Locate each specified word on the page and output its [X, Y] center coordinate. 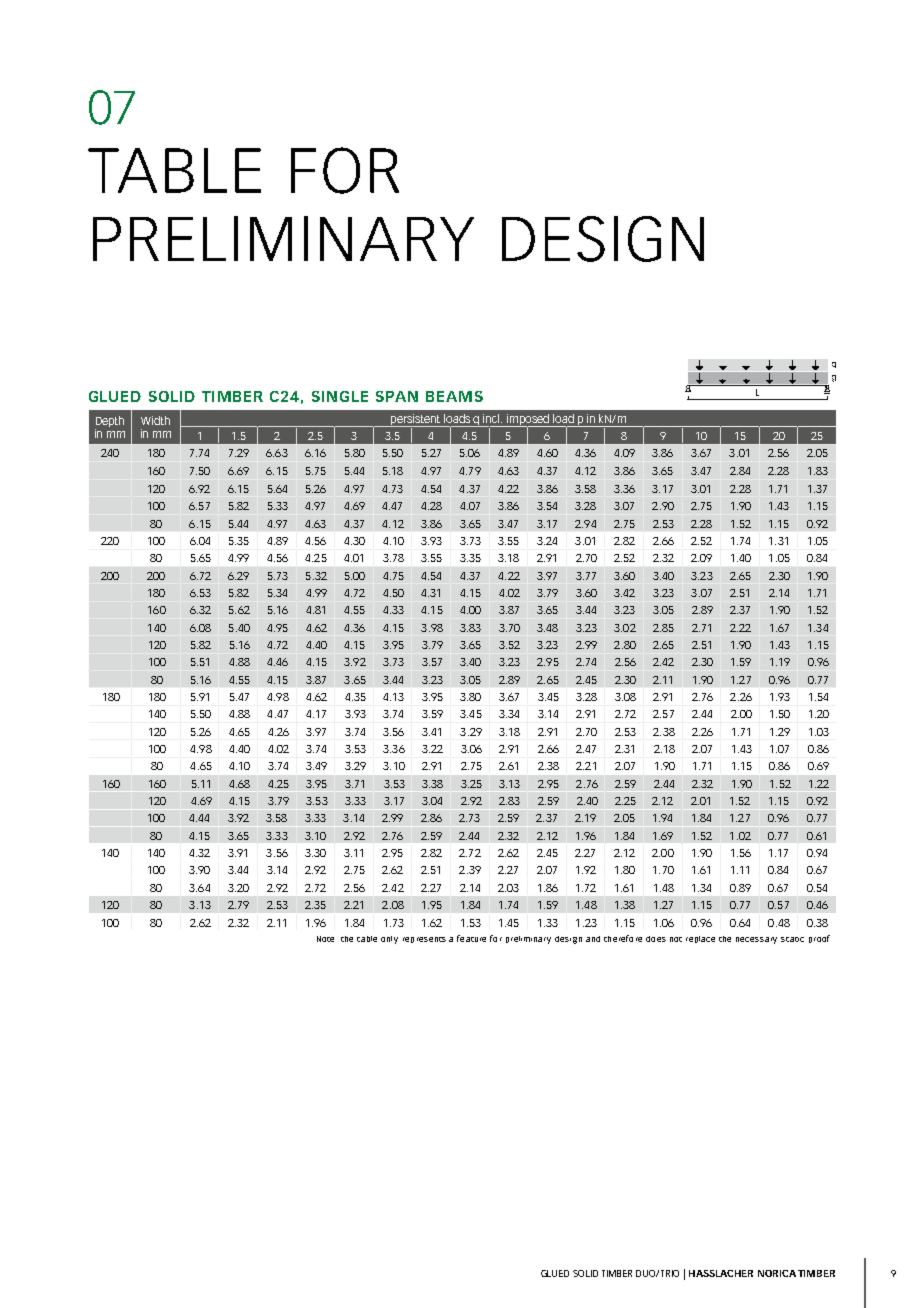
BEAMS [454, 396]
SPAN [397, 396]
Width [155, 420]
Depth [109, 423]
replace [700, 939]
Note [325, 939]
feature [471, 938]
